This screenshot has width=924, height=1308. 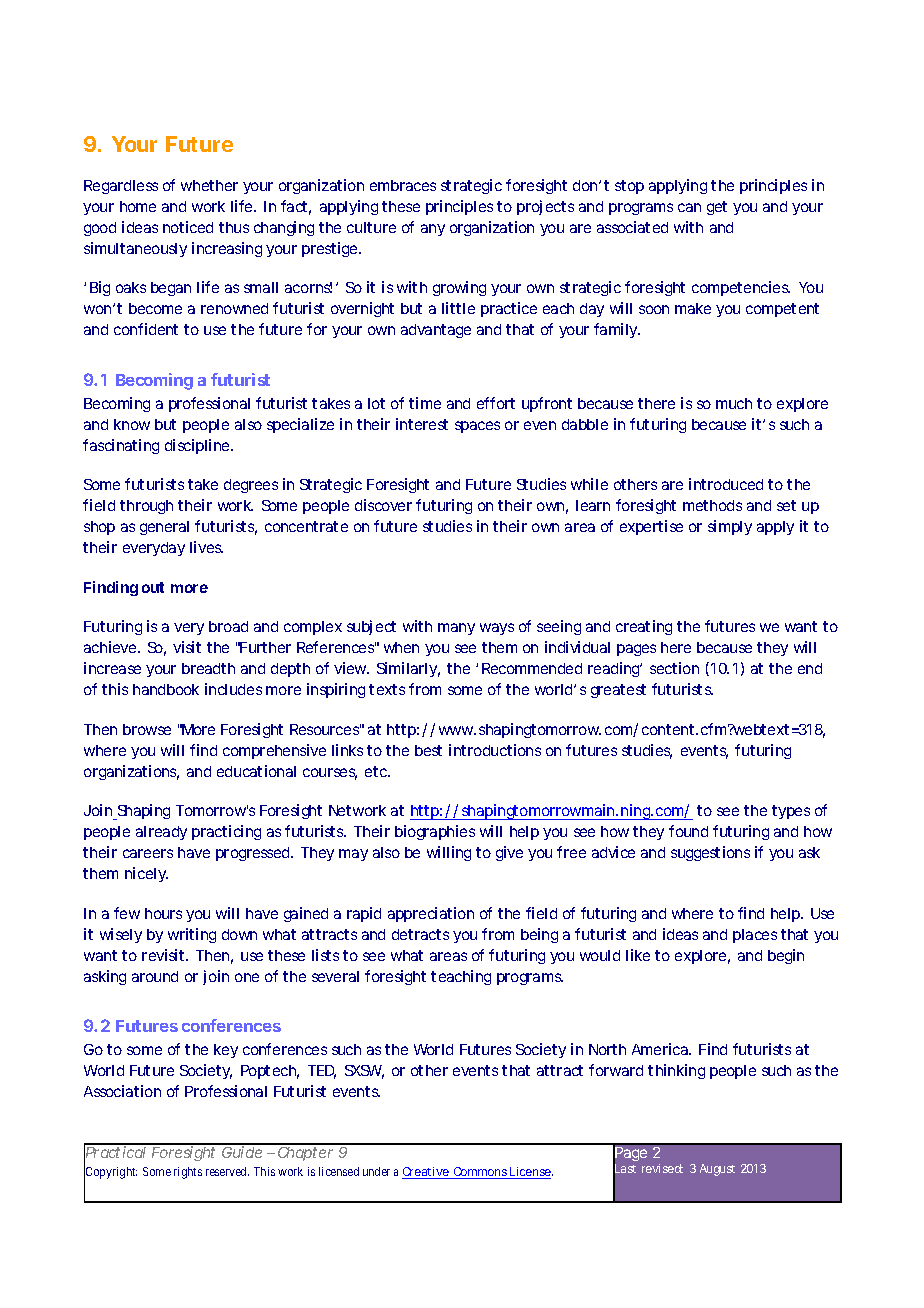 What do you see at coordinates (717, 208) in the screenshot?
I see `get` at bounding box center [717, 208].
